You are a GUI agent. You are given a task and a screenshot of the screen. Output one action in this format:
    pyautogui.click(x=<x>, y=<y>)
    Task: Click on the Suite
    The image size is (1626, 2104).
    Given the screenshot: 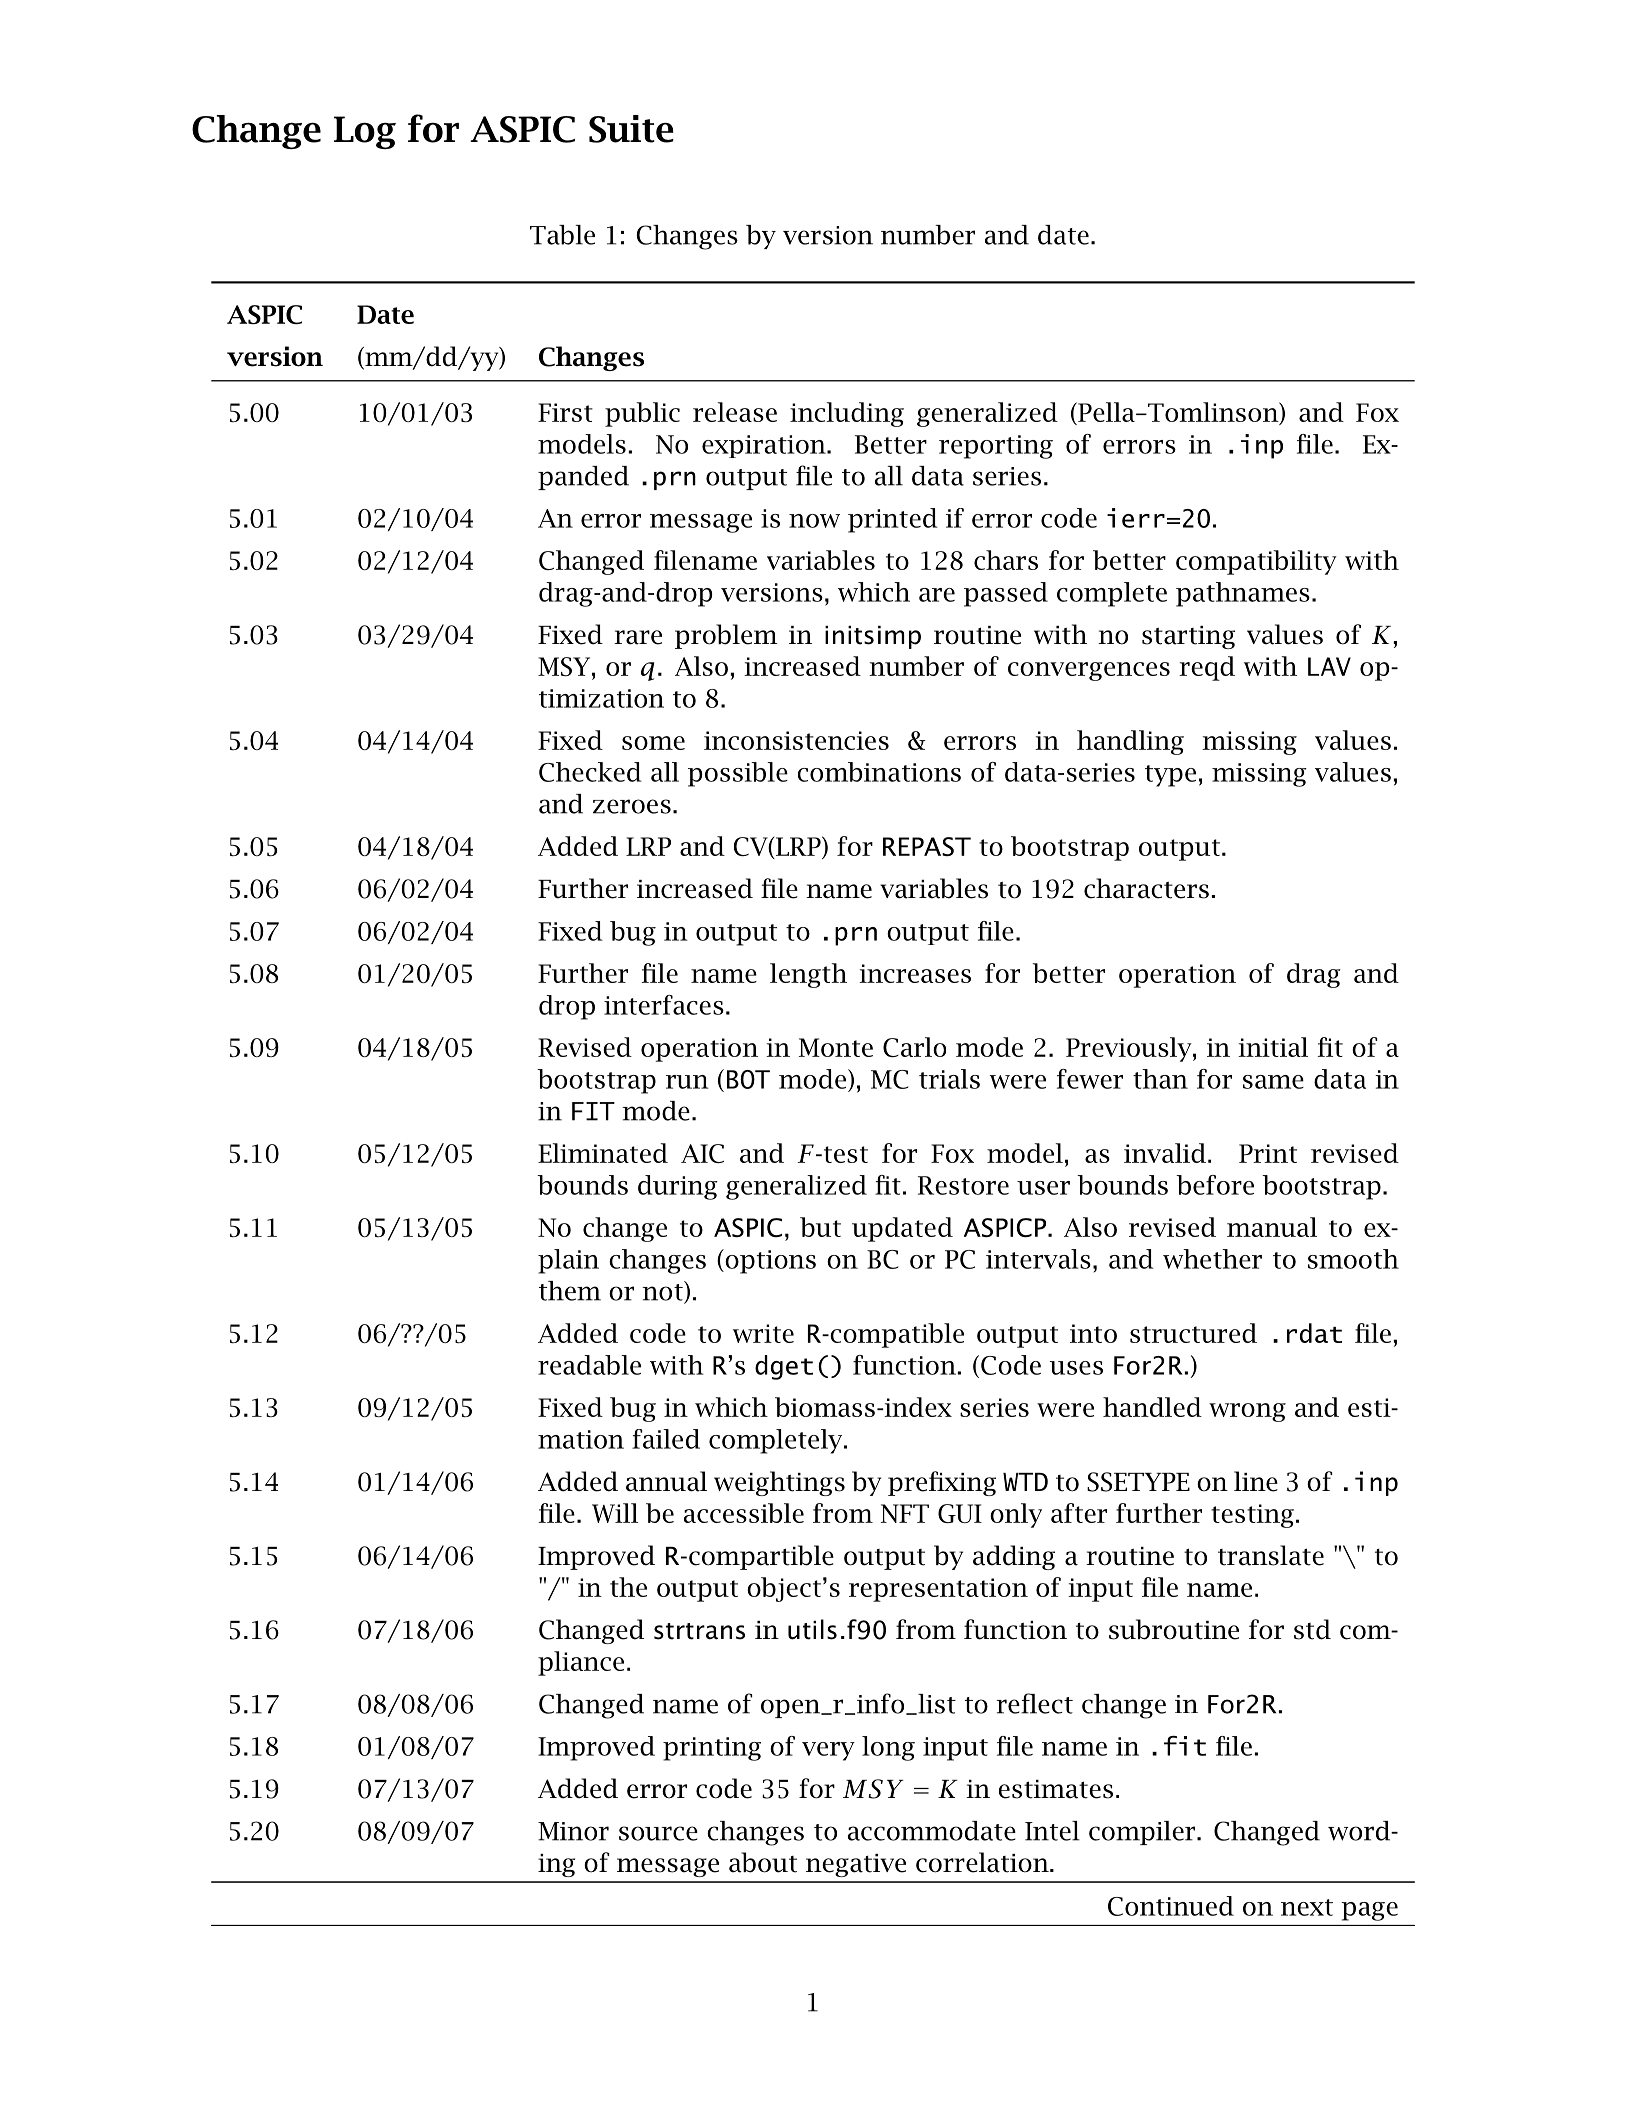 What is the action you would take?
    pyautogui.click(x=631, y=129)
